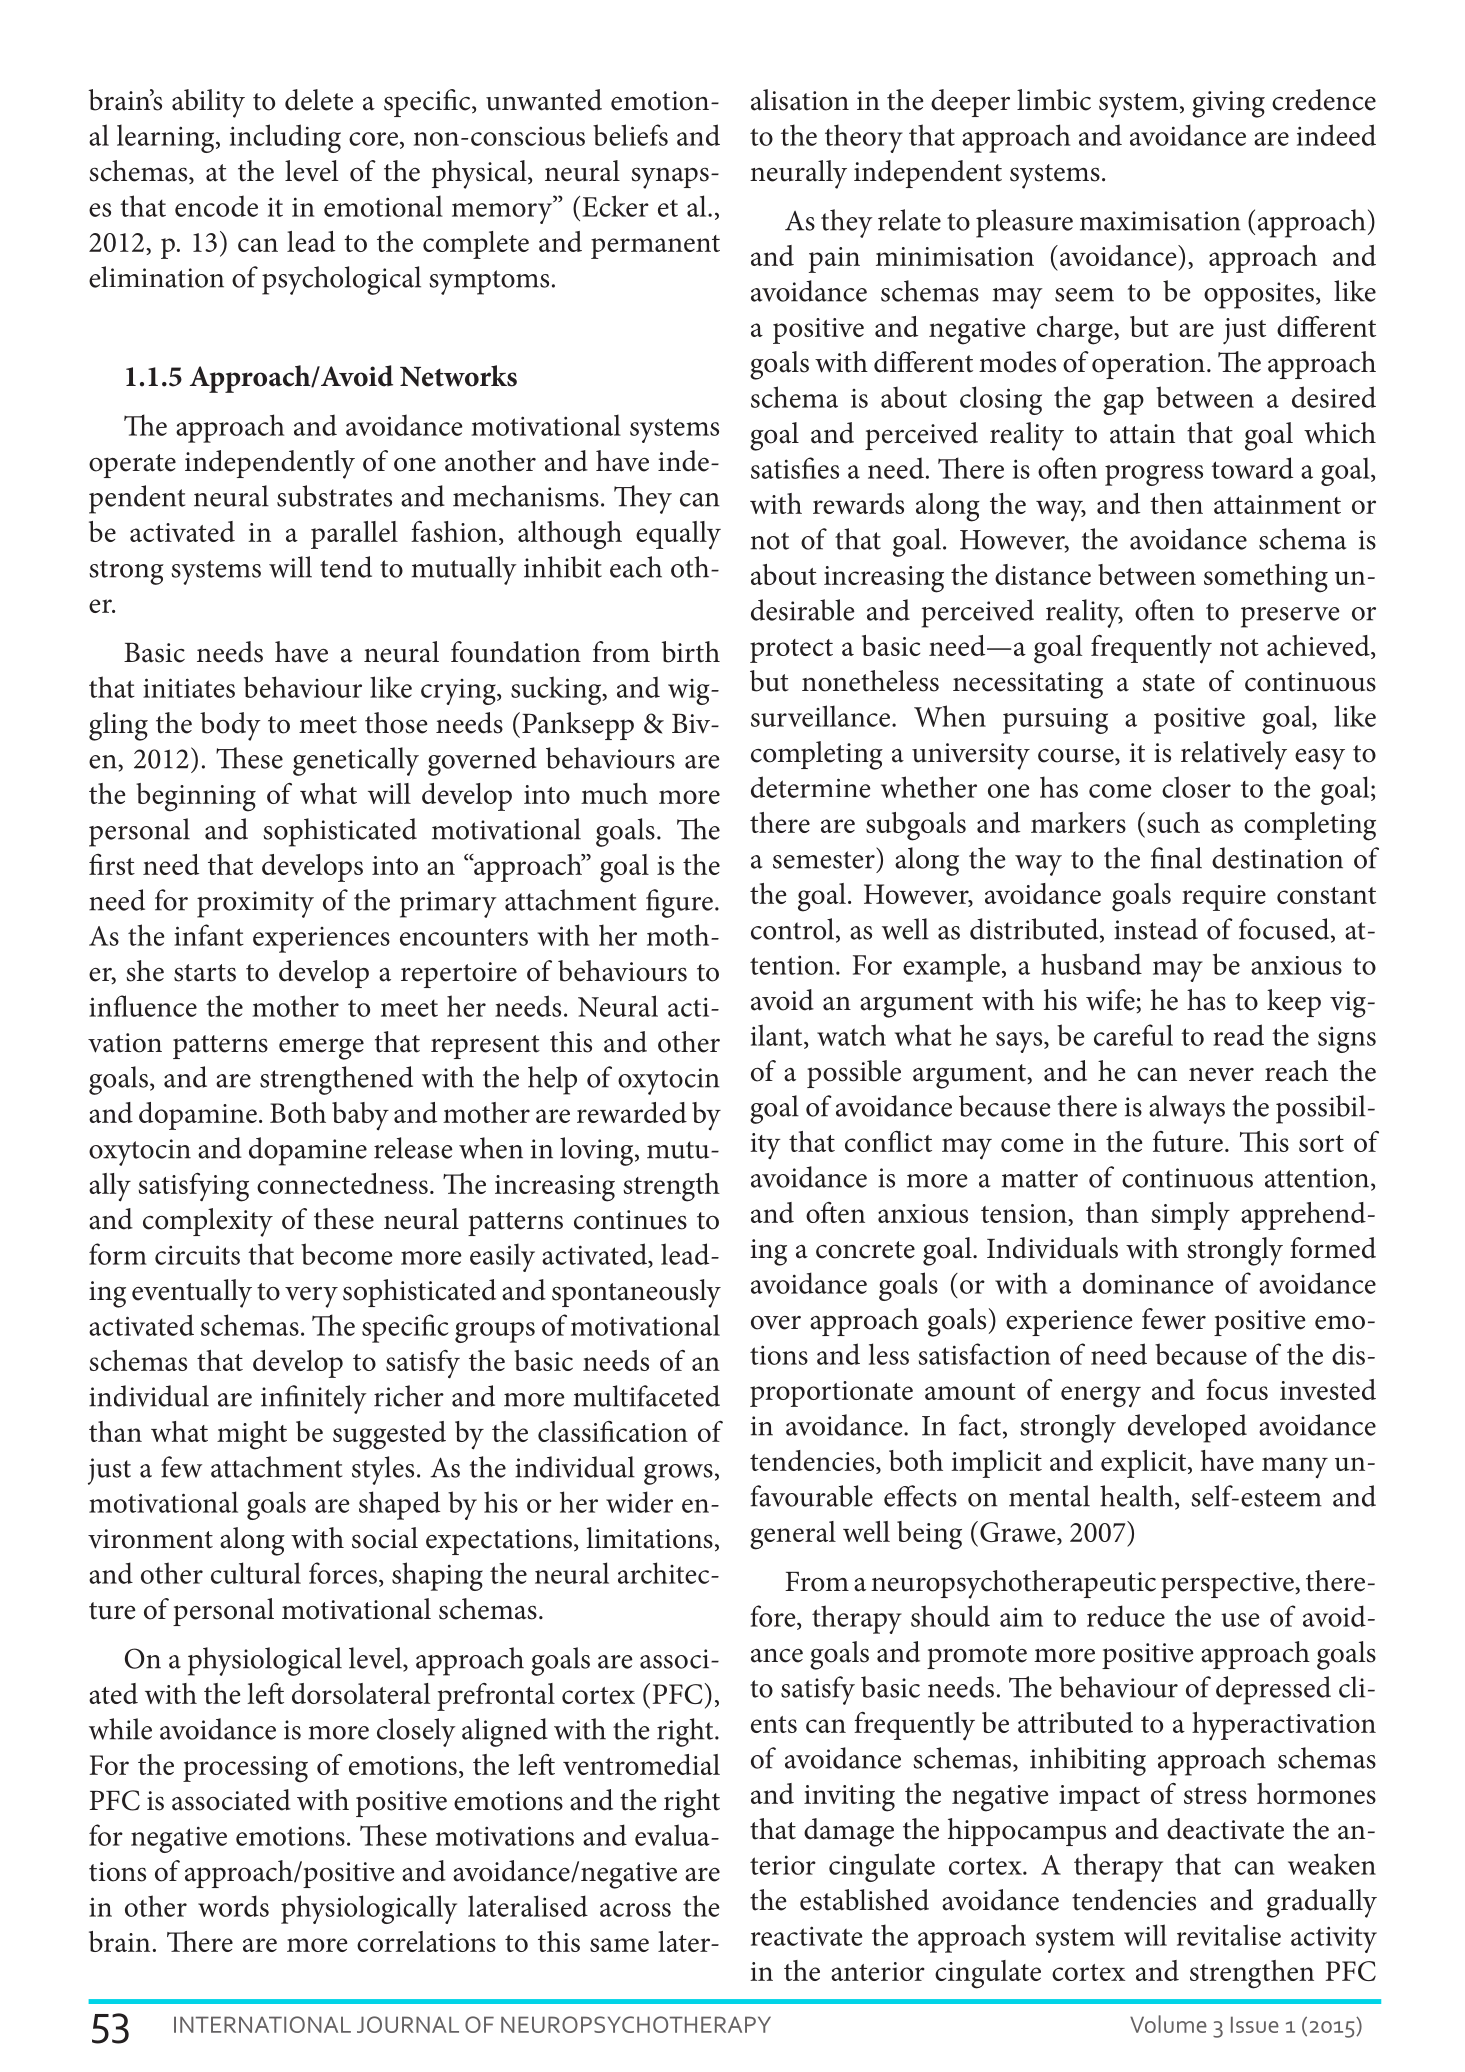  I want to click on INTERNATIONAL, so click(262, 2024).
